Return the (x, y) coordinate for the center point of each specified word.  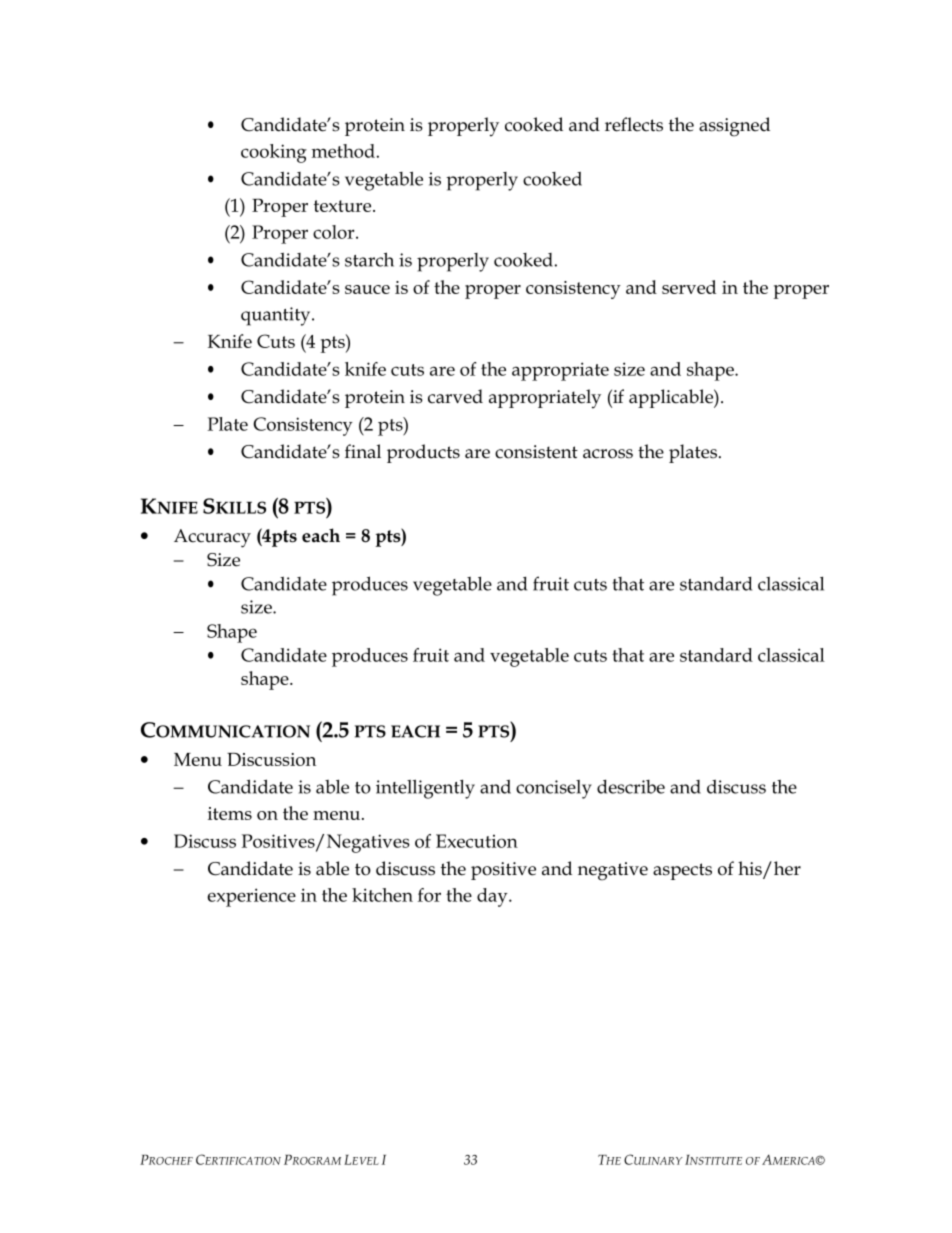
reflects (634, 124)
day (493, 897)
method (343, 151)
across (608, 454)
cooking (274, 153)
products (423, 453)
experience (251, 897)
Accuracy (212, 538)
